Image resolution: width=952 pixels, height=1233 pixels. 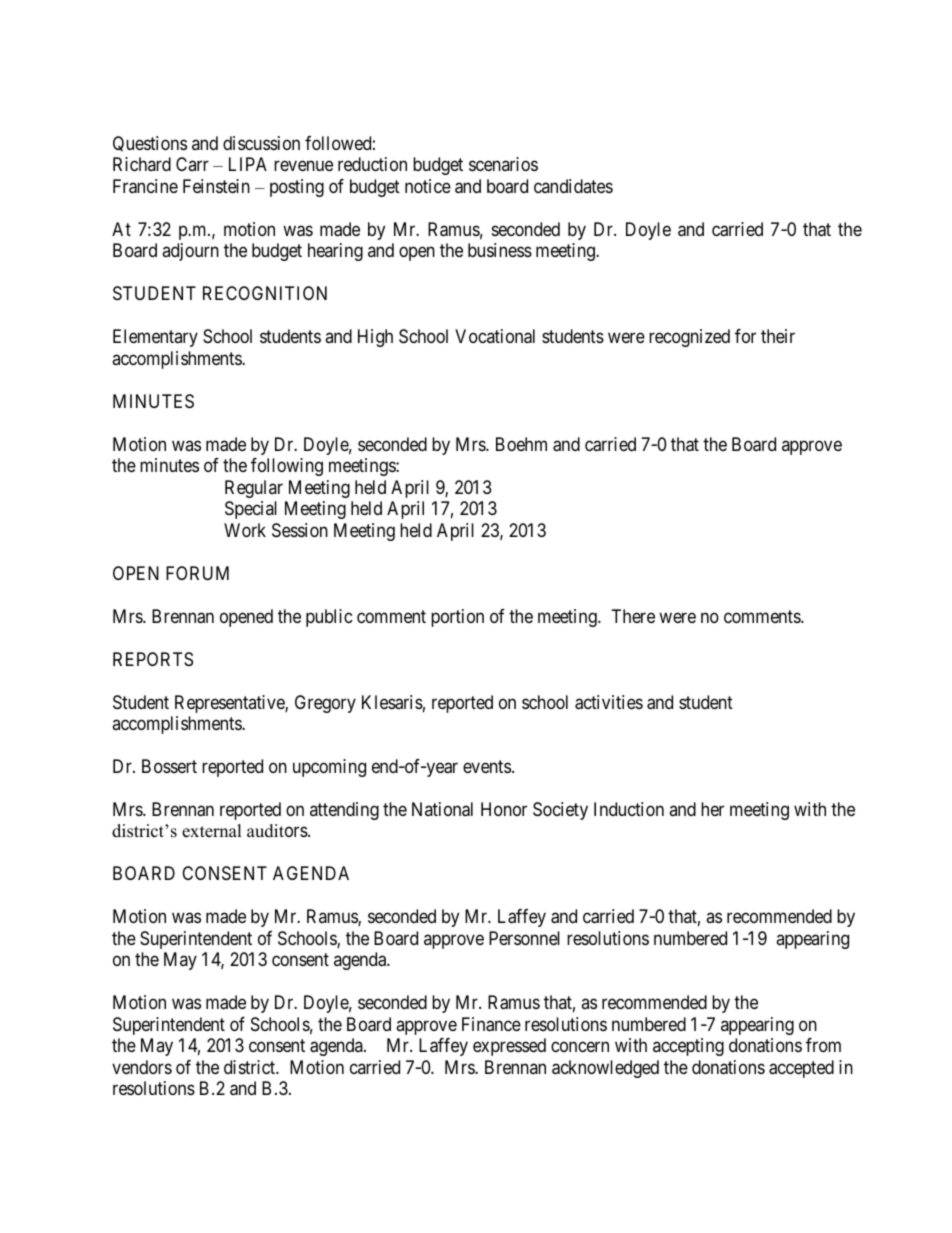 What do you see at coordinates (487, 766) in the image?
I see `events` at bounding box center [487, 766].
